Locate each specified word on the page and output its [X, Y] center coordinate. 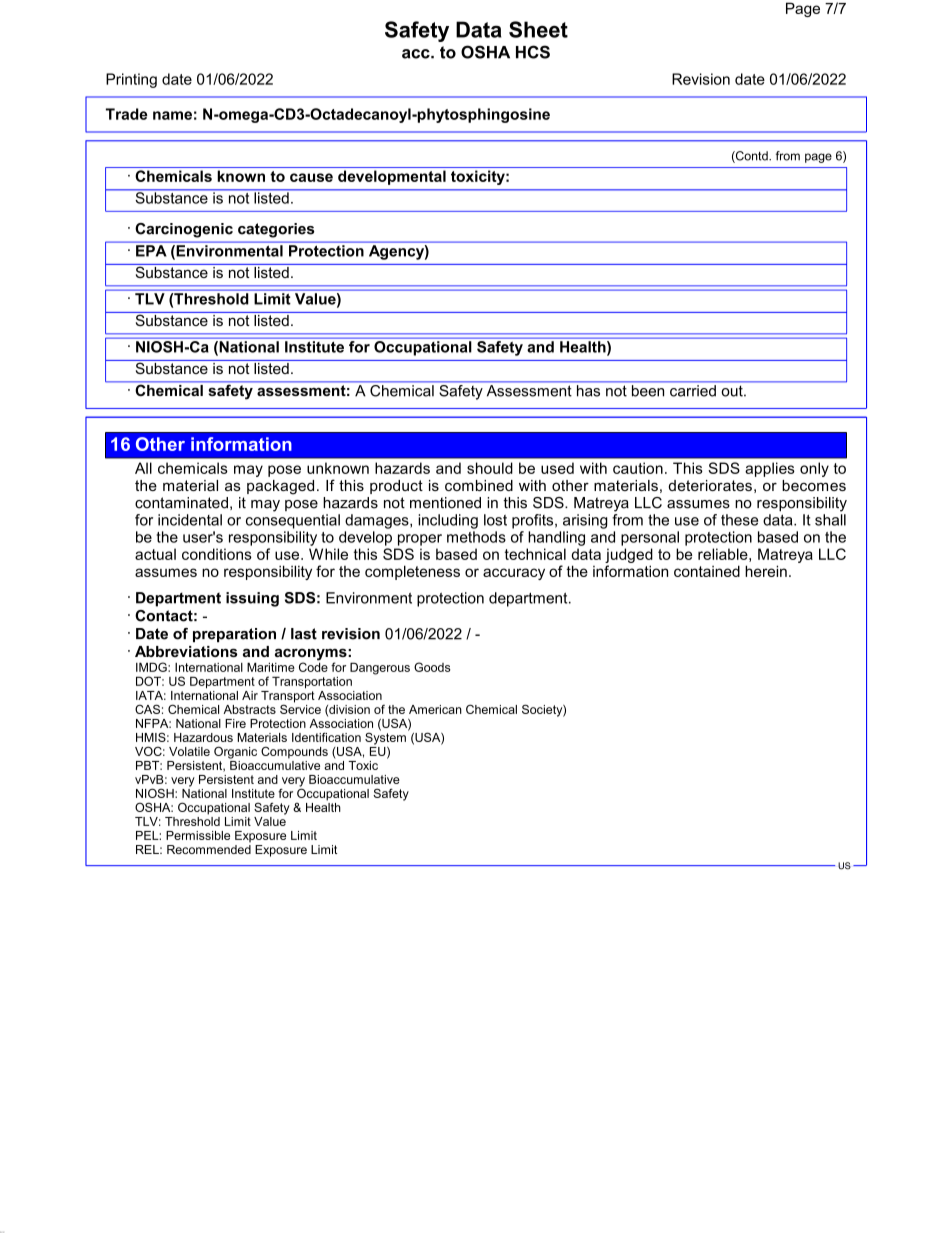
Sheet [538, 29]
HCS [533, 52]
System [385, 737]
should [490, 468]
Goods [432, 667]
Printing [131, 80]
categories [276, 230]
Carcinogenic [184, 230]
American [435, 709]
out [733, 391]
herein [766, 571]
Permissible [198, 835]
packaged [280, 487]
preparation [234, 635]
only [814, 469]
